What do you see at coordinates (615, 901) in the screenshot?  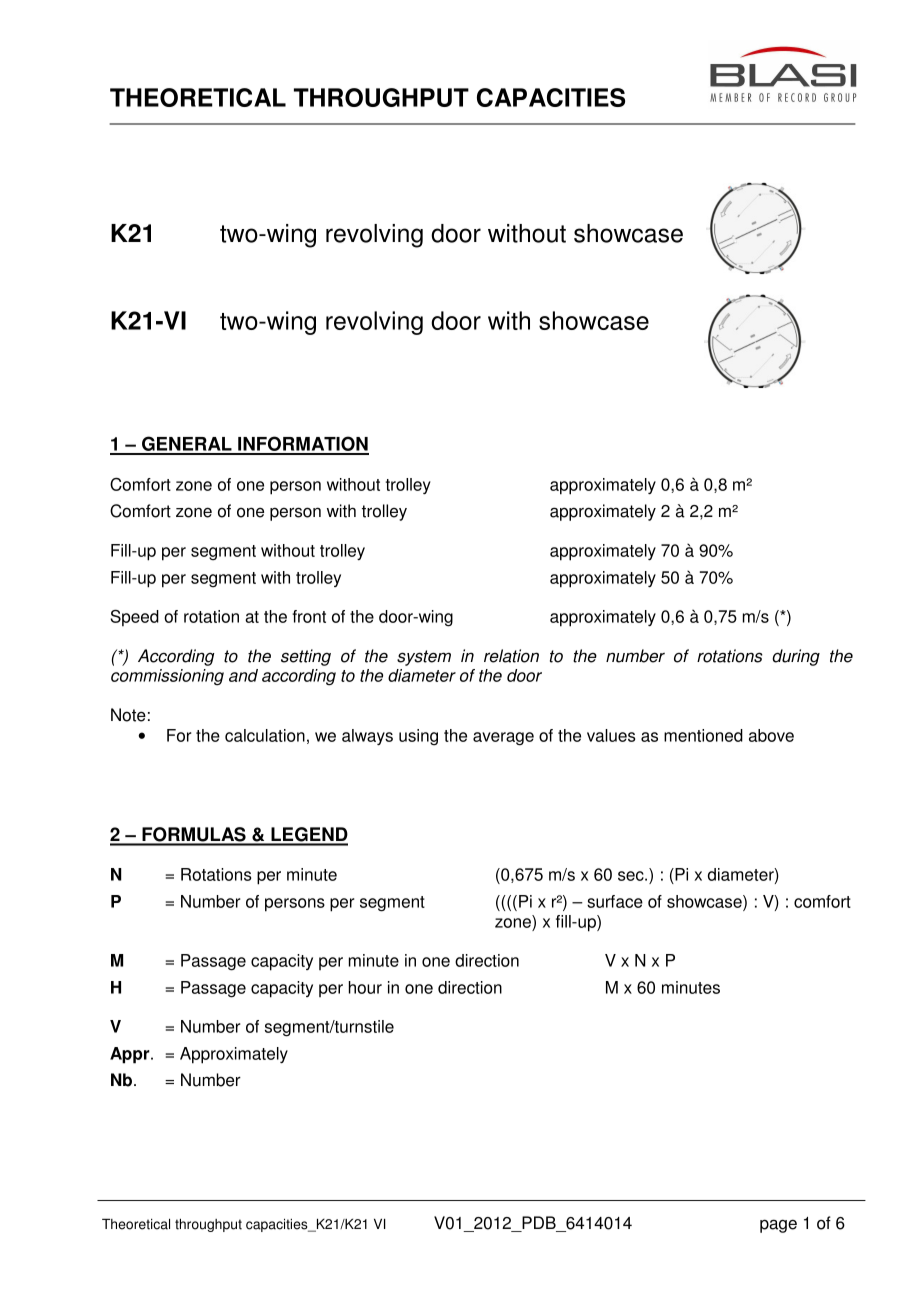 I see `surface` at bounding box center [615, 901].
